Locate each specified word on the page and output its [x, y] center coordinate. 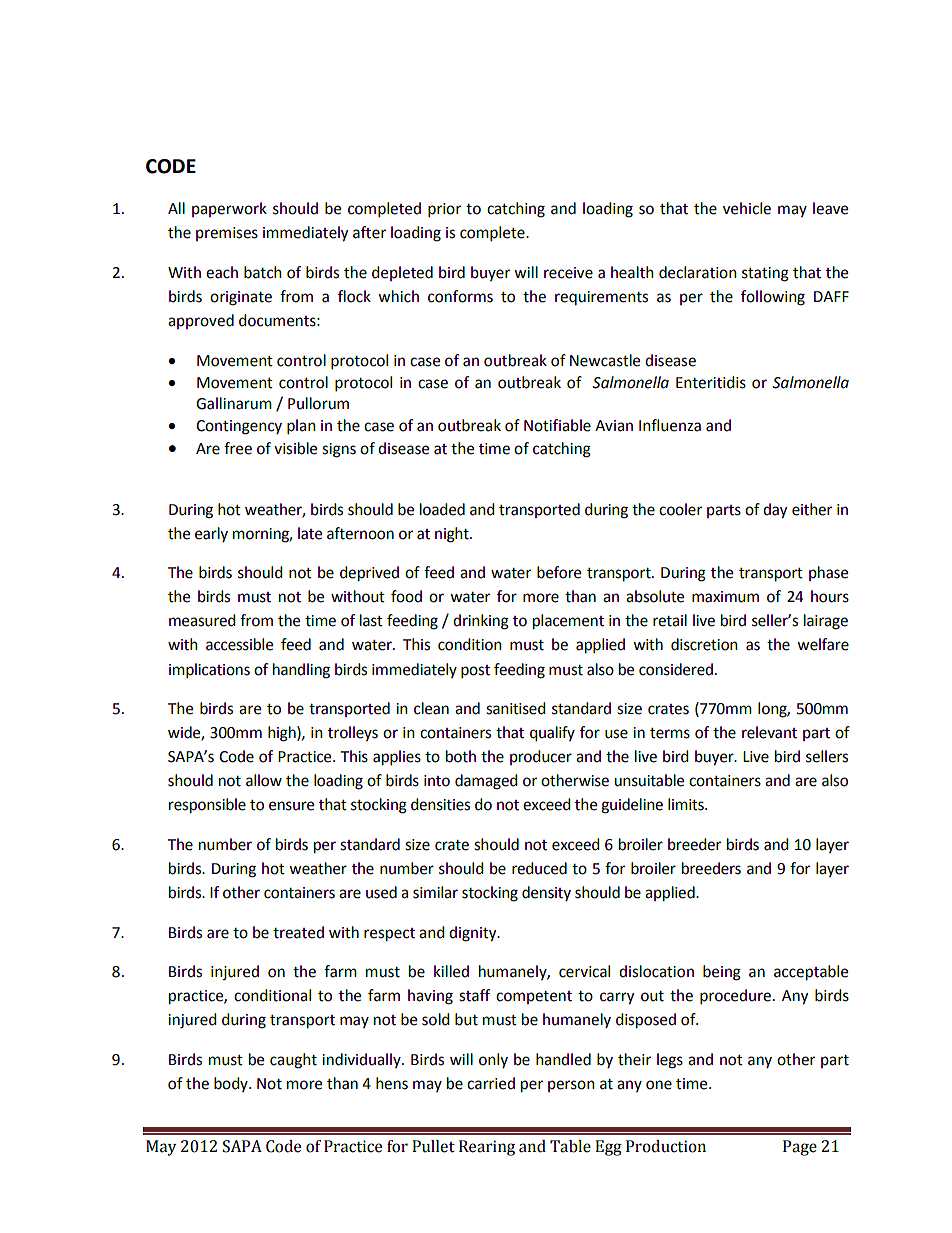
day [775, 511]
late [310, 533]
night [453, 535]
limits [687, 804]
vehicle [747, 208]
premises [227, 234]
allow [264, 780]
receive [568, 273]
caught [293, 1061]
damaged [486, 782]
